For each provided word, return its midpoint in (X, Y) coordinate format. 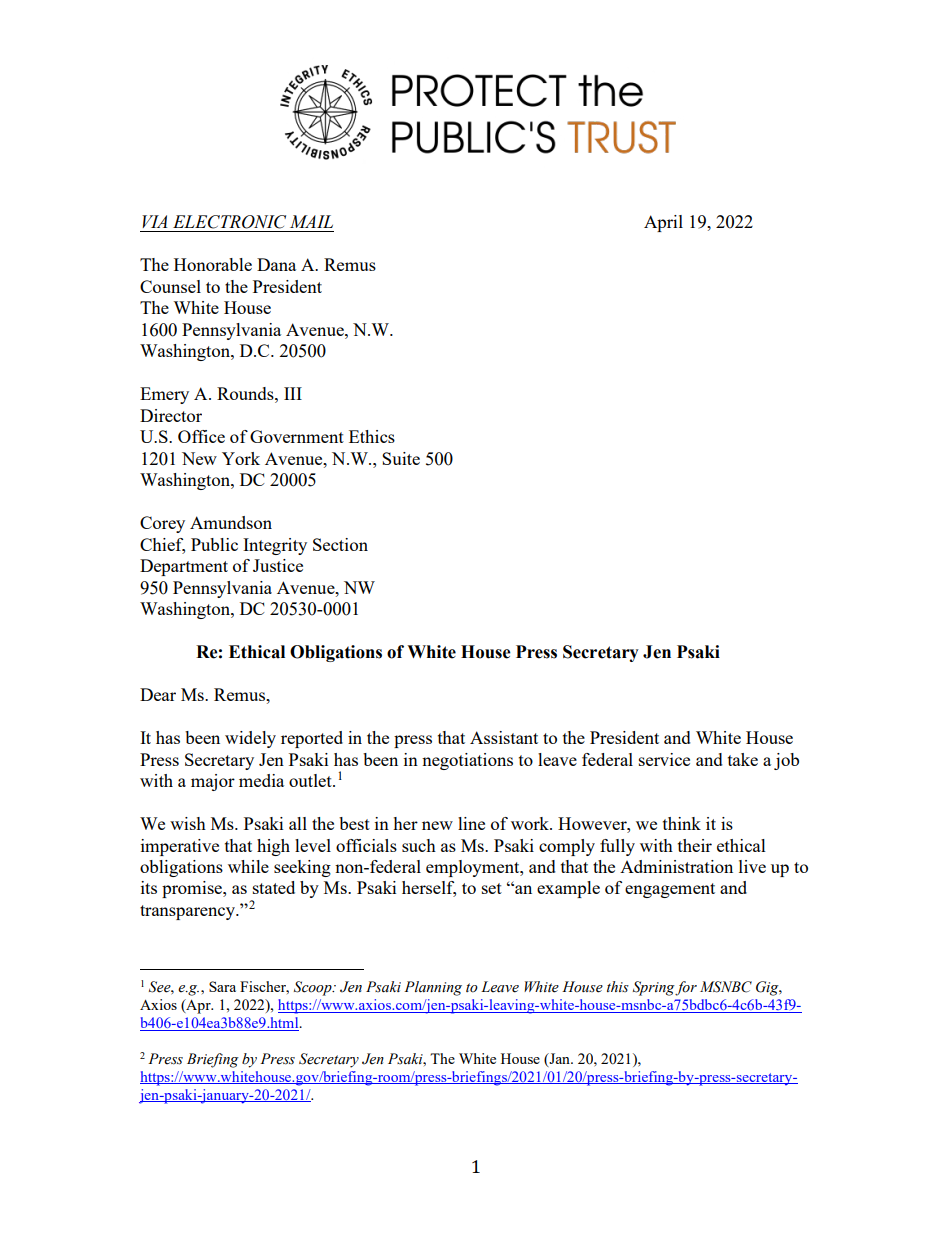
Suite (401, 458)
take (743, 759)
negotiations (467, 761)
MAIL (311, 221)
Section (340, 544)
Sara (222, 986)
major (213, 782)
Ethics (372, 436)
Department (184, 567)
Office (201, 436)
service (664, 759)
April (663, 223)
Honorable (213, 264)
